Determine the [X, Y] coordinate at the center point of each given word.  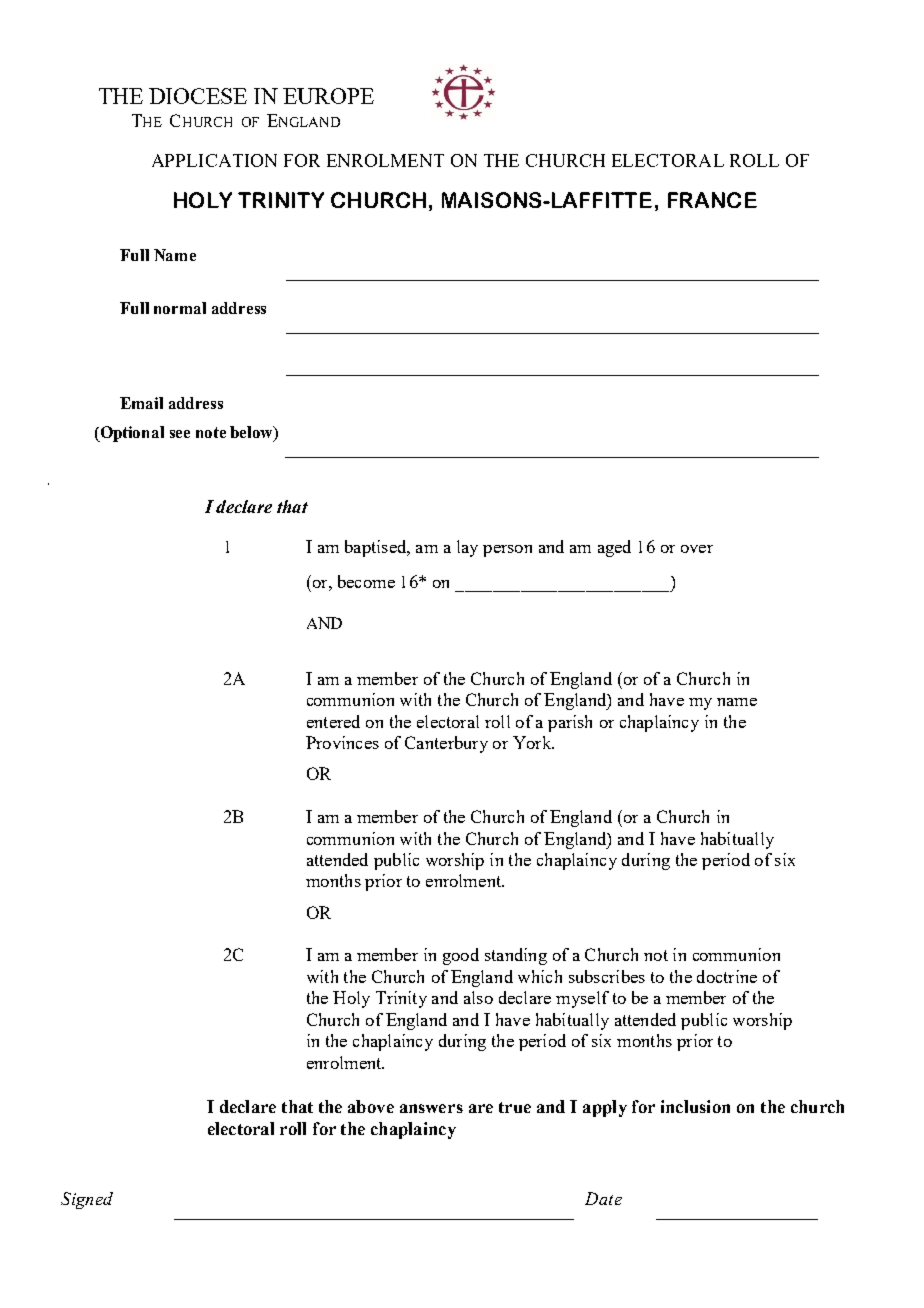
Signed [87, 1200]
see [180, 434]
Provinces [342, 742]
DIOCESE [198, 96]
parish [570, 723]
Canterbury [446, 744]
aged [614, 548]
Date [603, 1198]
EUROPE [328, 96]
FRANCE [712, 200]
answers [431, 1108]
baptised [377, 548]
